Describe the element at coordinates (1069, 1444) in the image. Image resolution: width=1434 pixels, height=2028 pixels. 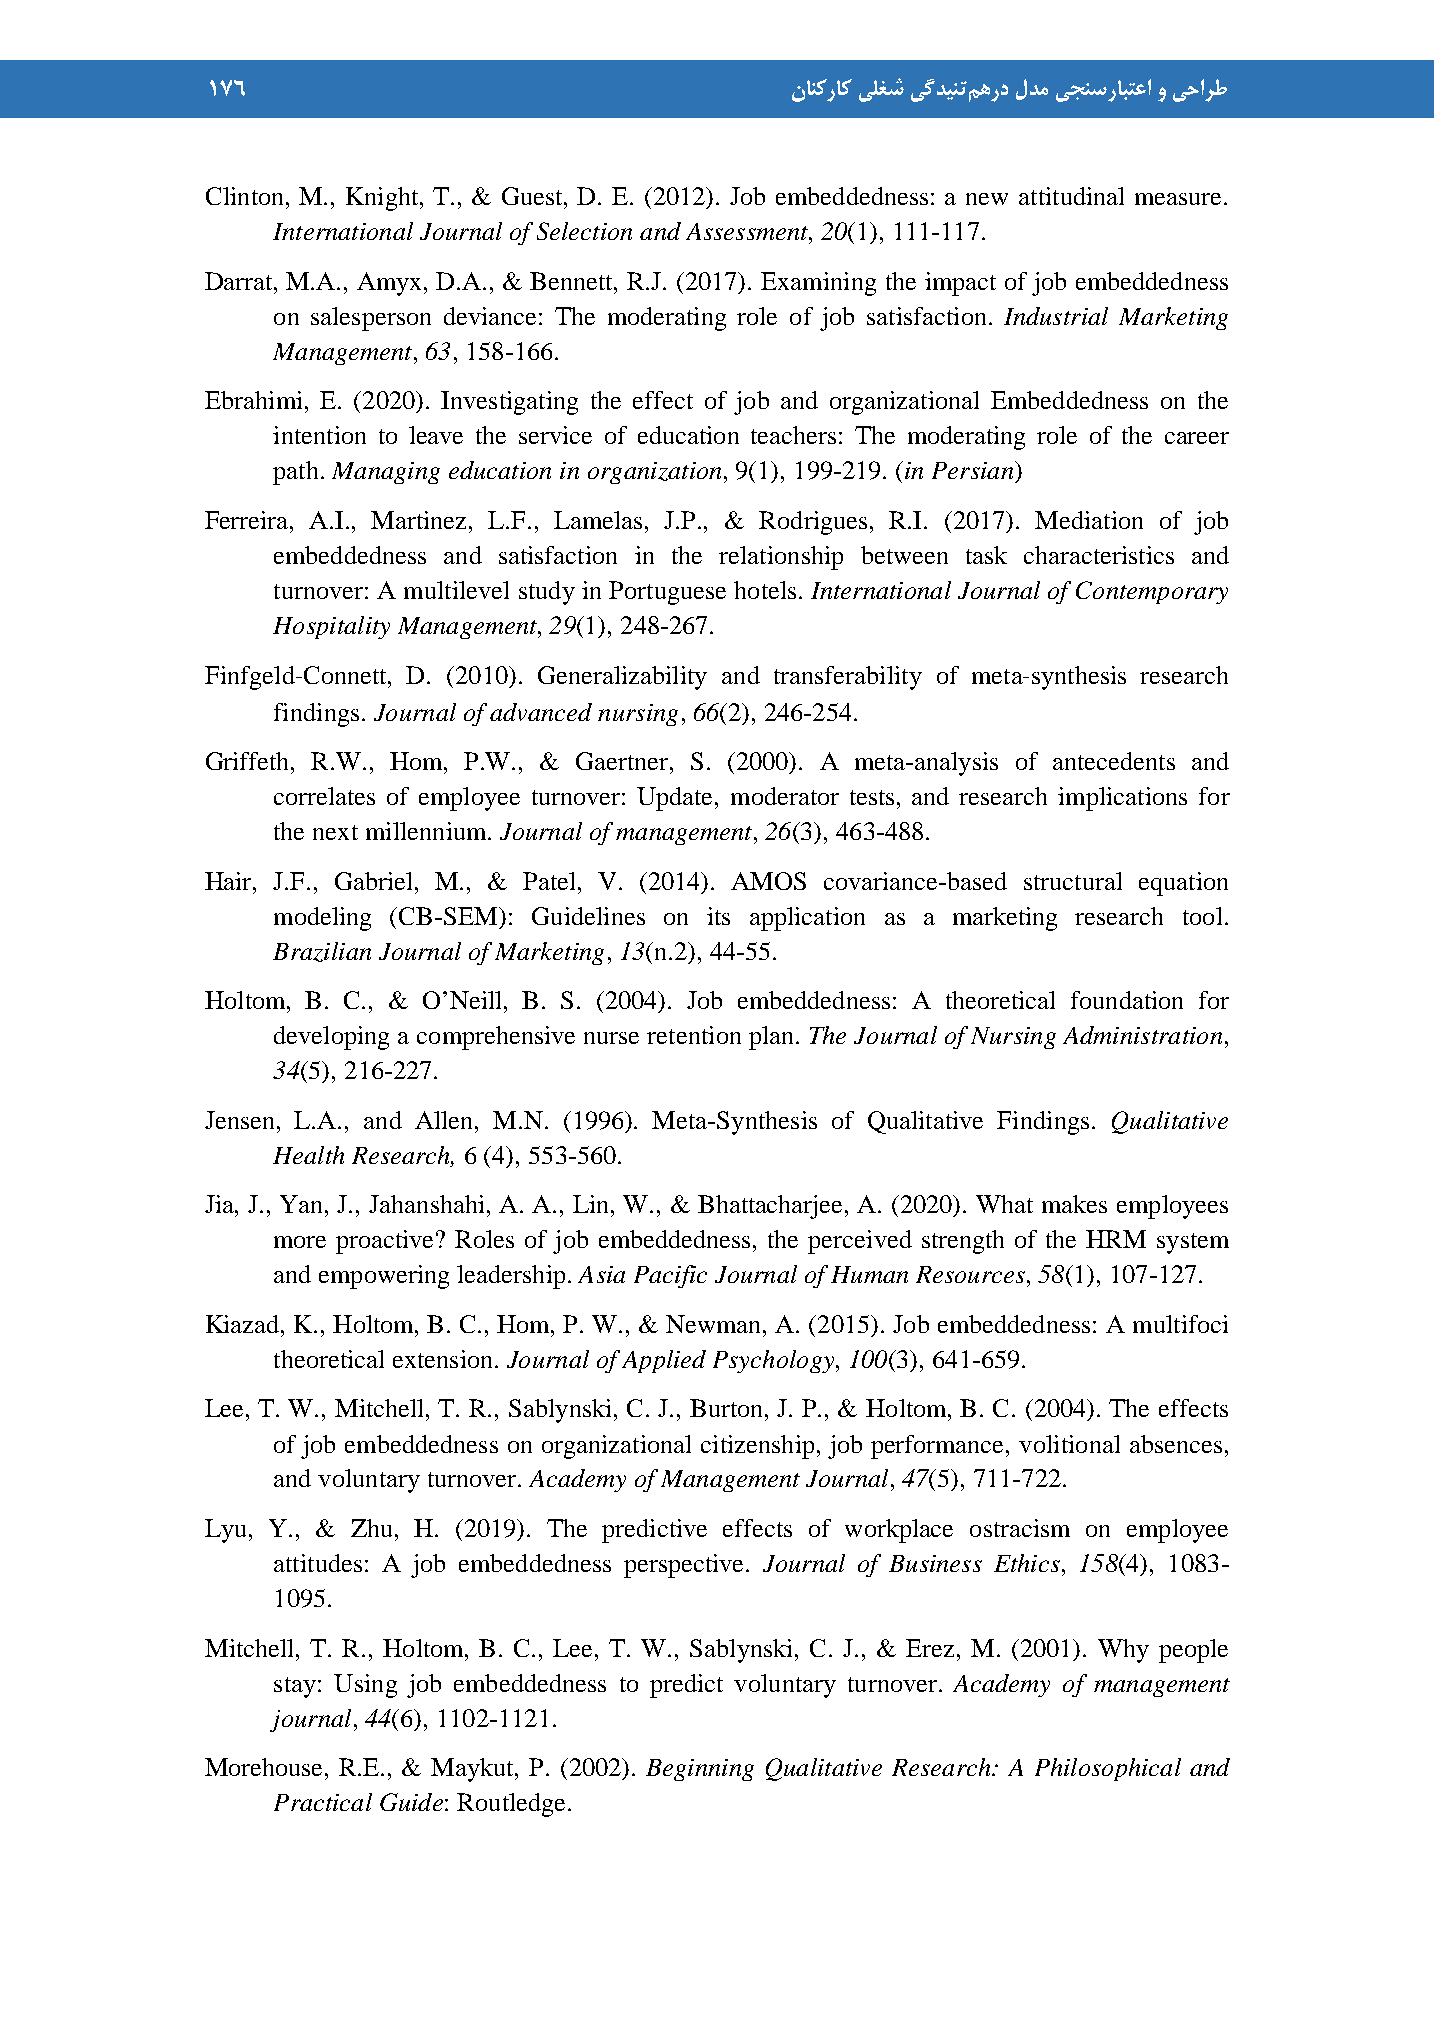
I see `volitional` at that location.
